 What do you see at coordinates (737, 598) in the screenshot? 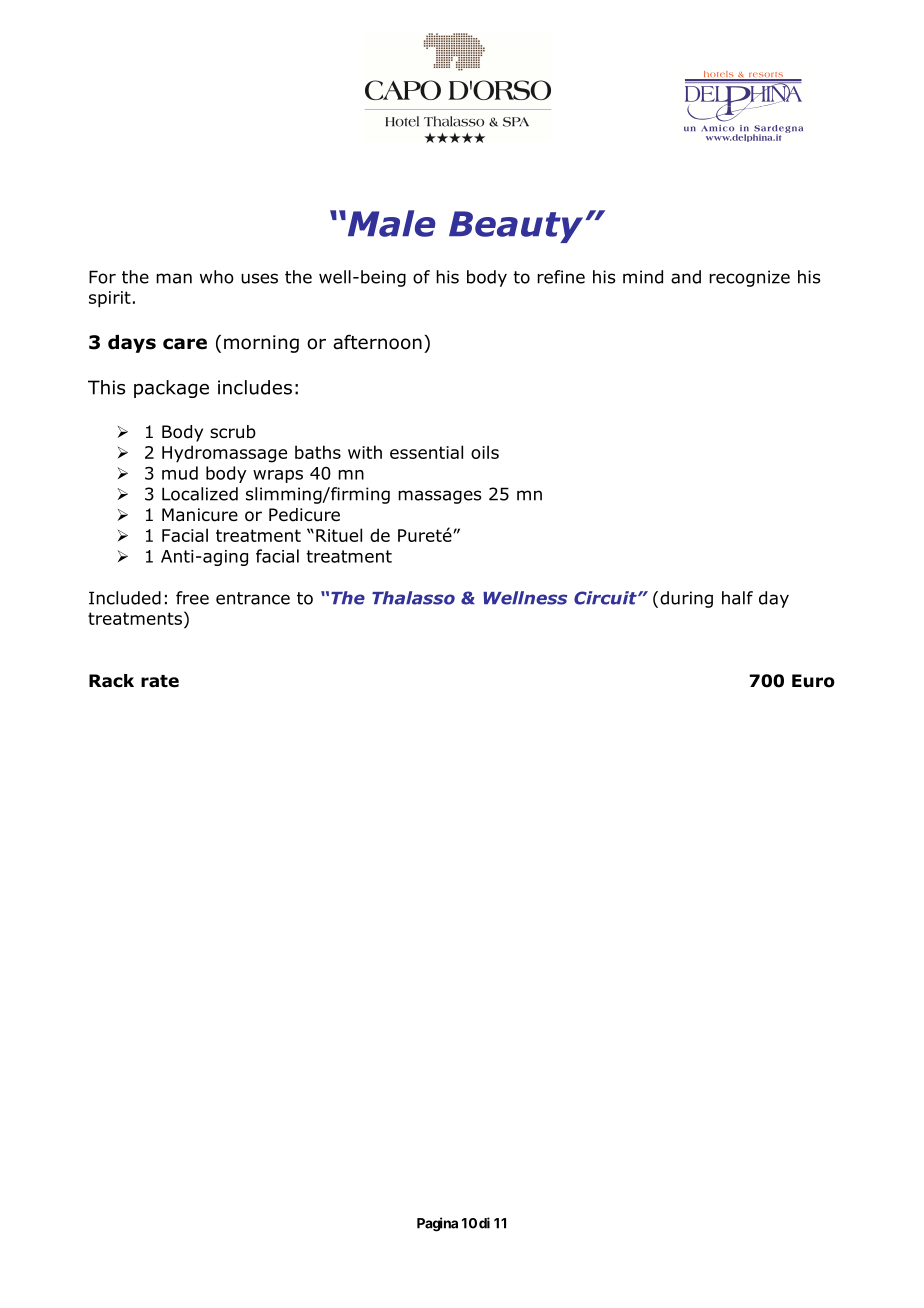
I see `half` at bounding box center [737, 598].
